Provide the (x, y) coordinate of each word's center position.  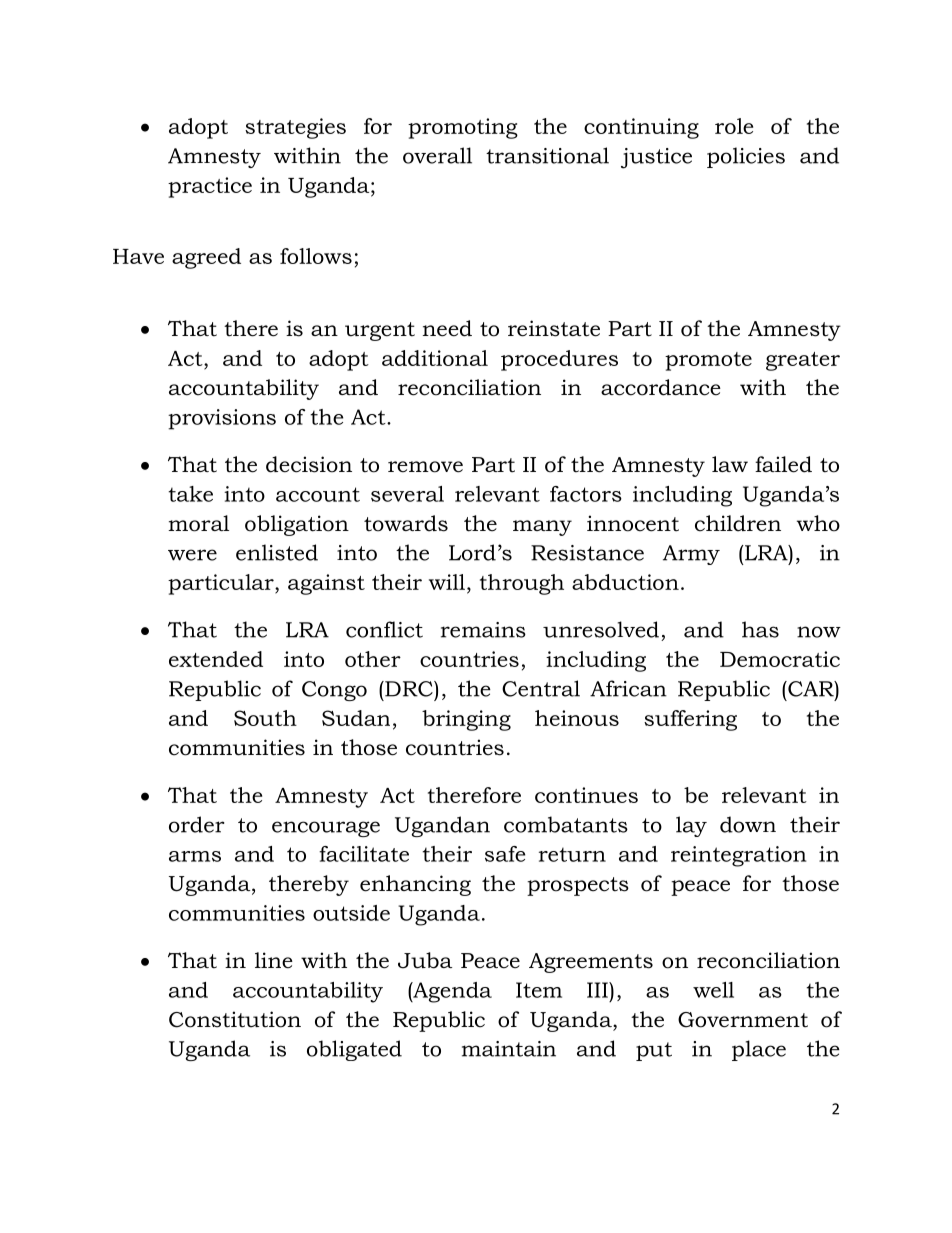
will (447, 582)
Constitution (235, 1019)
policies (746, 157)
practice (210, 187)
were (192, 555)
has (760, 629)
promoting (463, 128)
